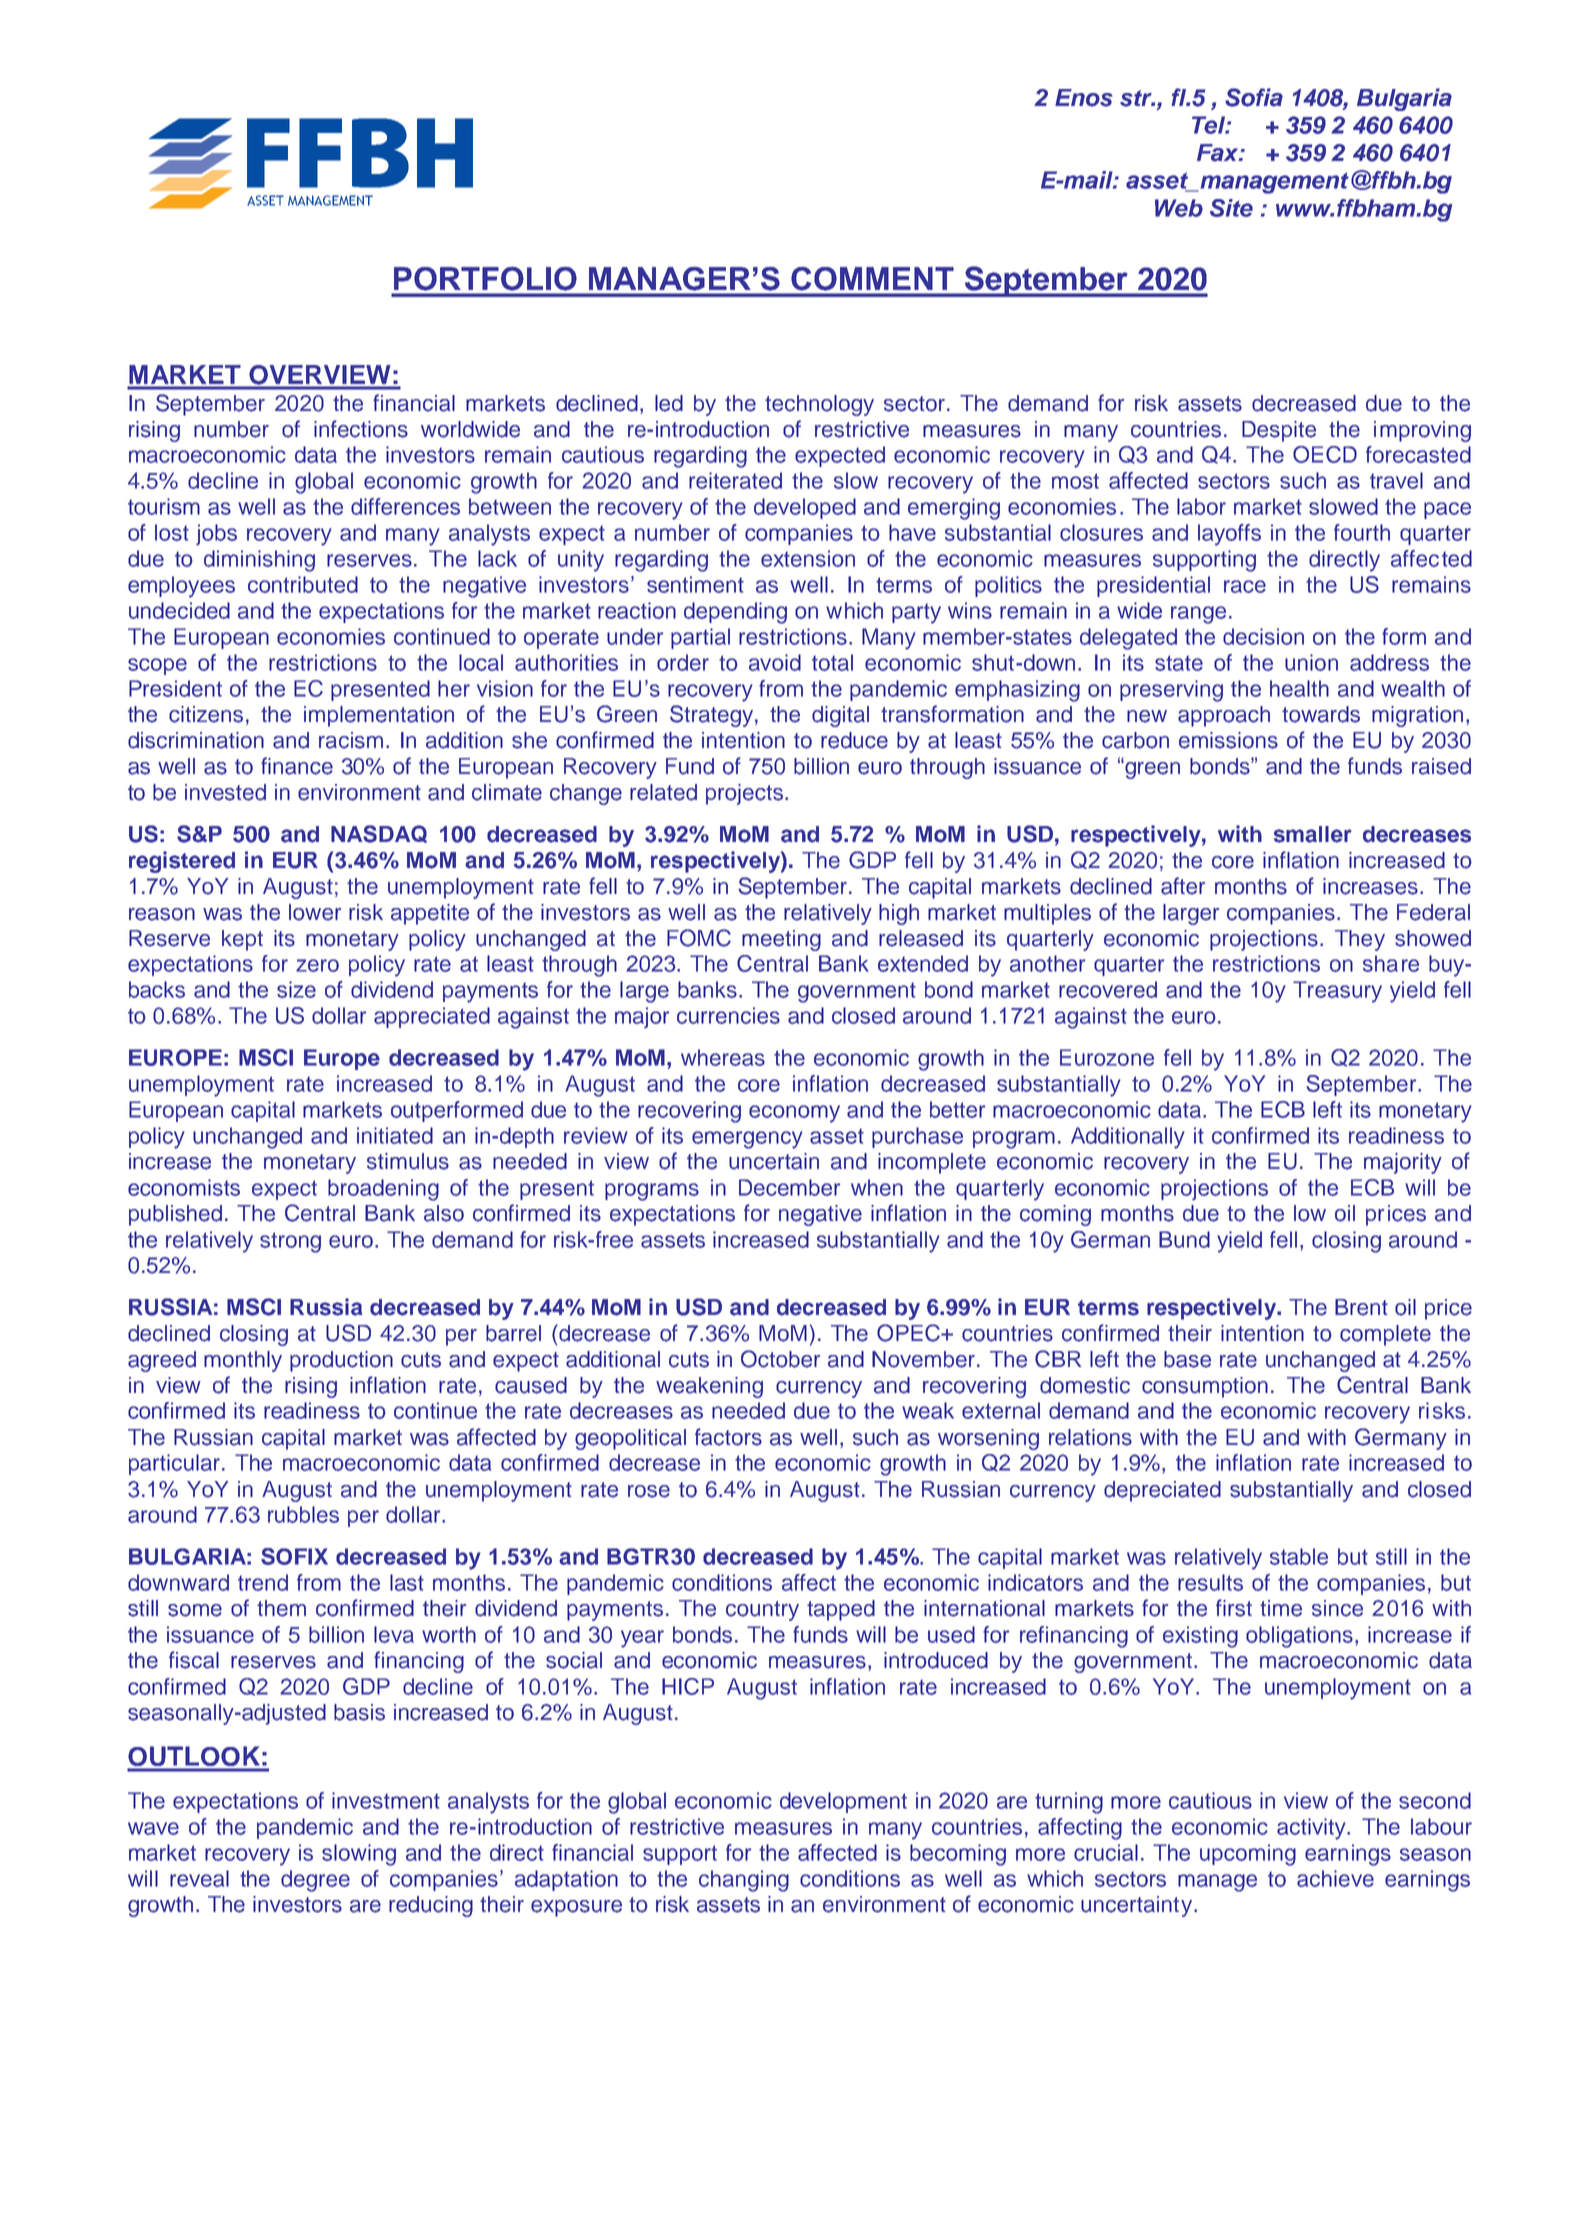 This screenshot has width=1580, height=2235. What do you see at coordinates (872, 279) in the screenshot?
I see `COMMENT` at bounding box center [872, 279].
